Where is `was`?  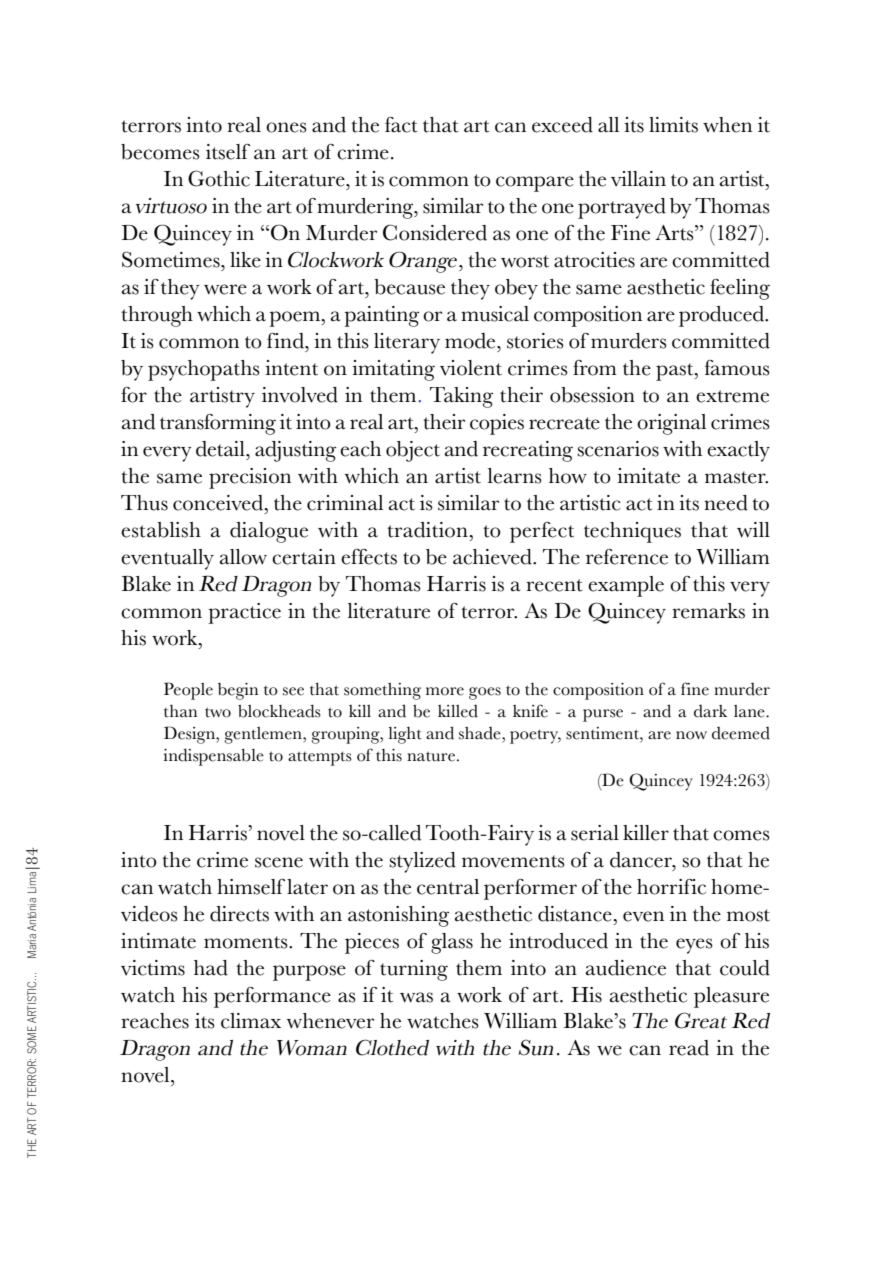
was is located at coordinates (416, 997).
